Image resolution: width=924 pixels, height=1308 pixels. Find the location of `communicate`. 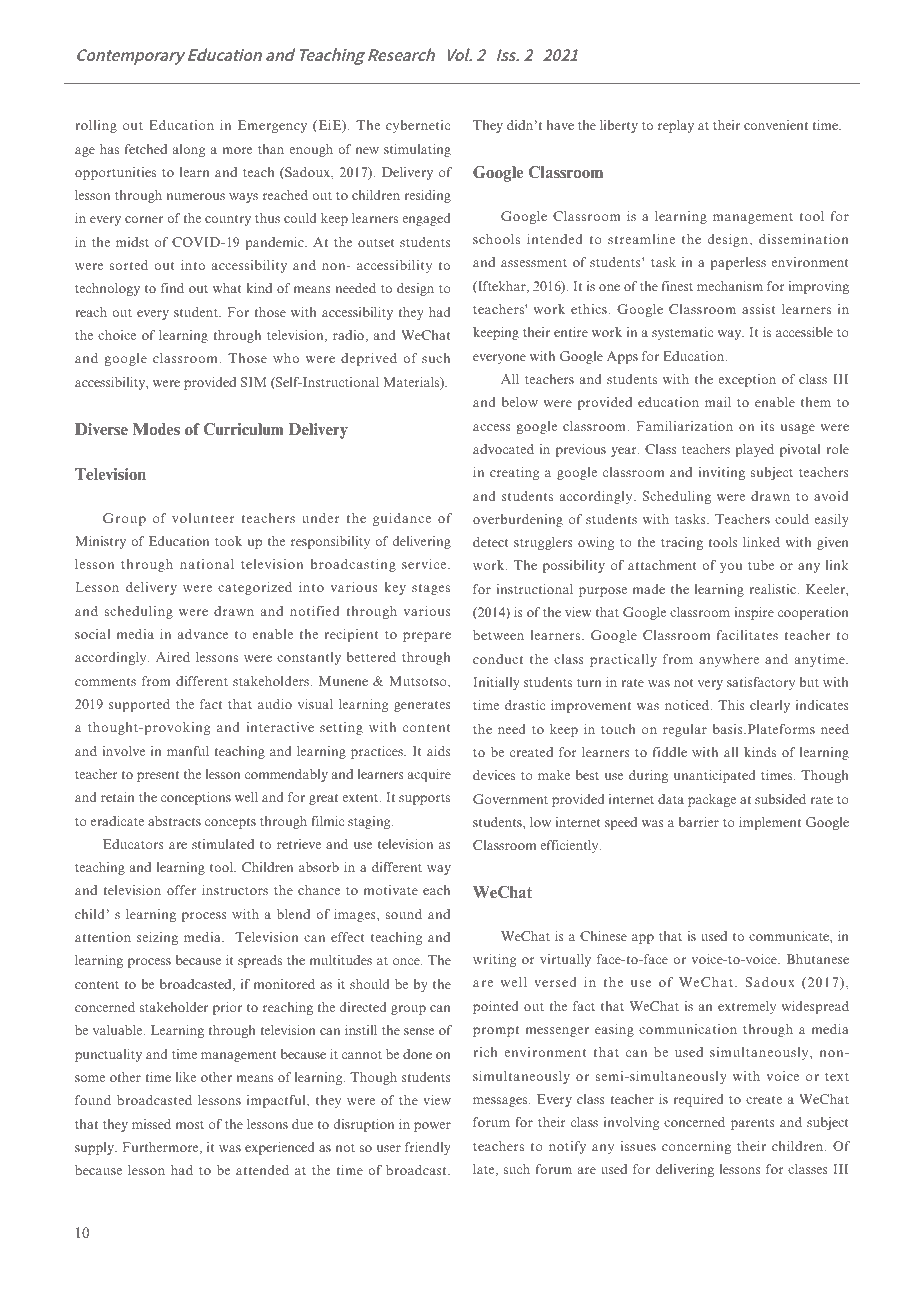

communicate is located at coordinates (790, 936).
